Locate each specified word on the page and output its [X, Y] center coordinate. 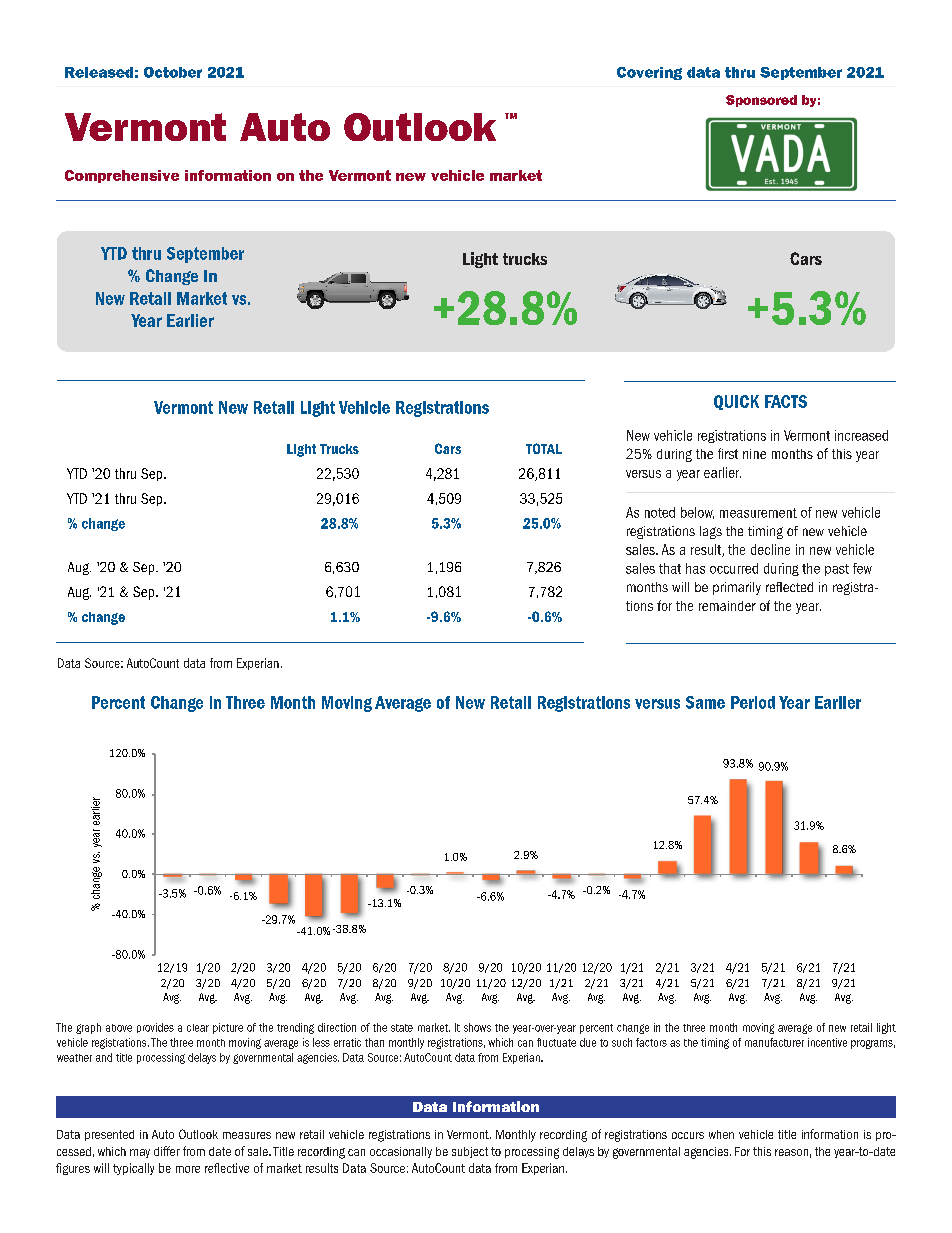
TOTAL [544, 448]
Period [753, 702]
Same [705, 702]
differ [167, 1151]
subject [470, 1152]
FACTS [786, 401]
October [173, 72]
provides [155, 1028]
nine [754, 454]
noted [660, 512]
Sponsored [761, 101]
